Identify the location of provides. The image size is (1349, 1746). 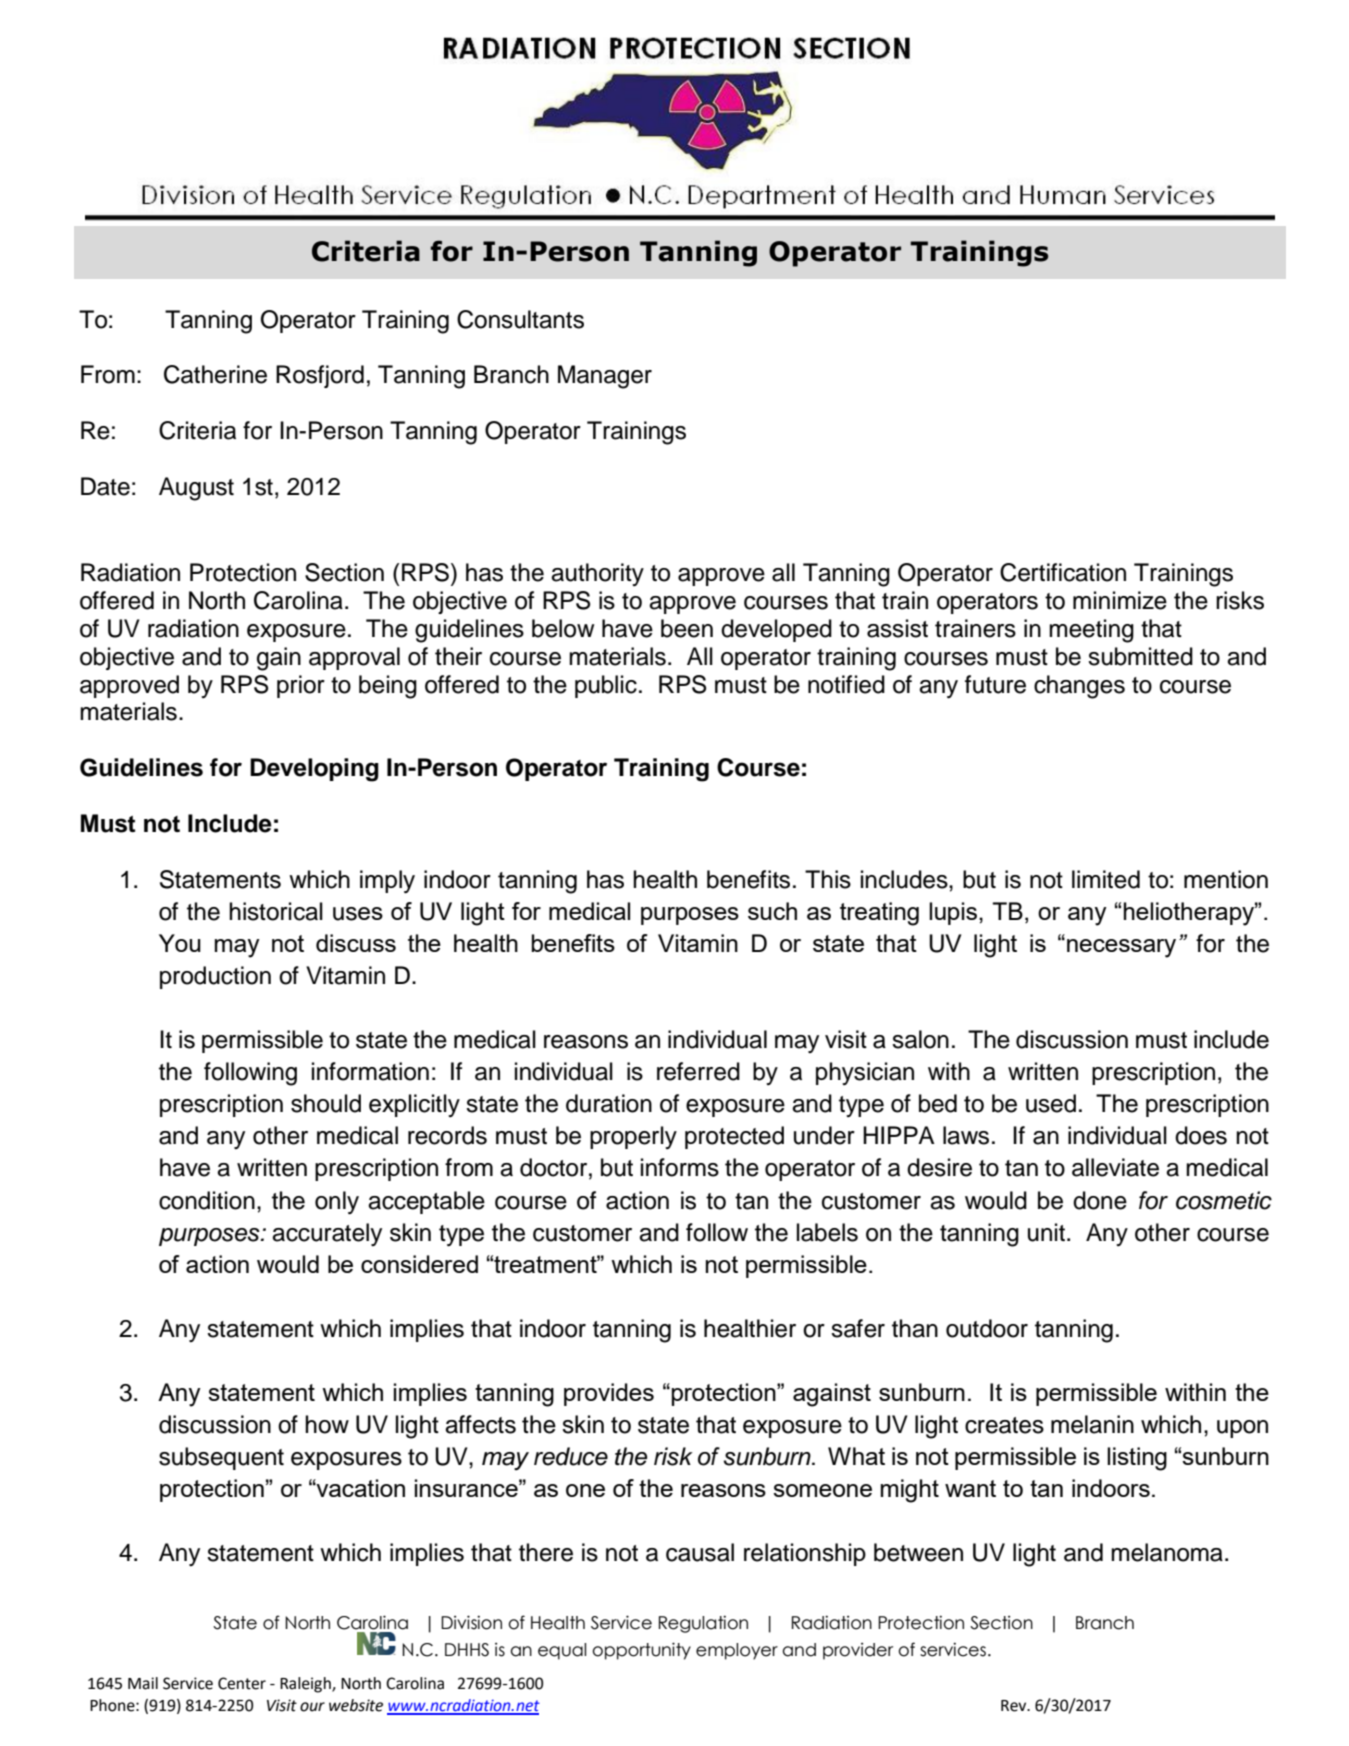
(609, 1394).
